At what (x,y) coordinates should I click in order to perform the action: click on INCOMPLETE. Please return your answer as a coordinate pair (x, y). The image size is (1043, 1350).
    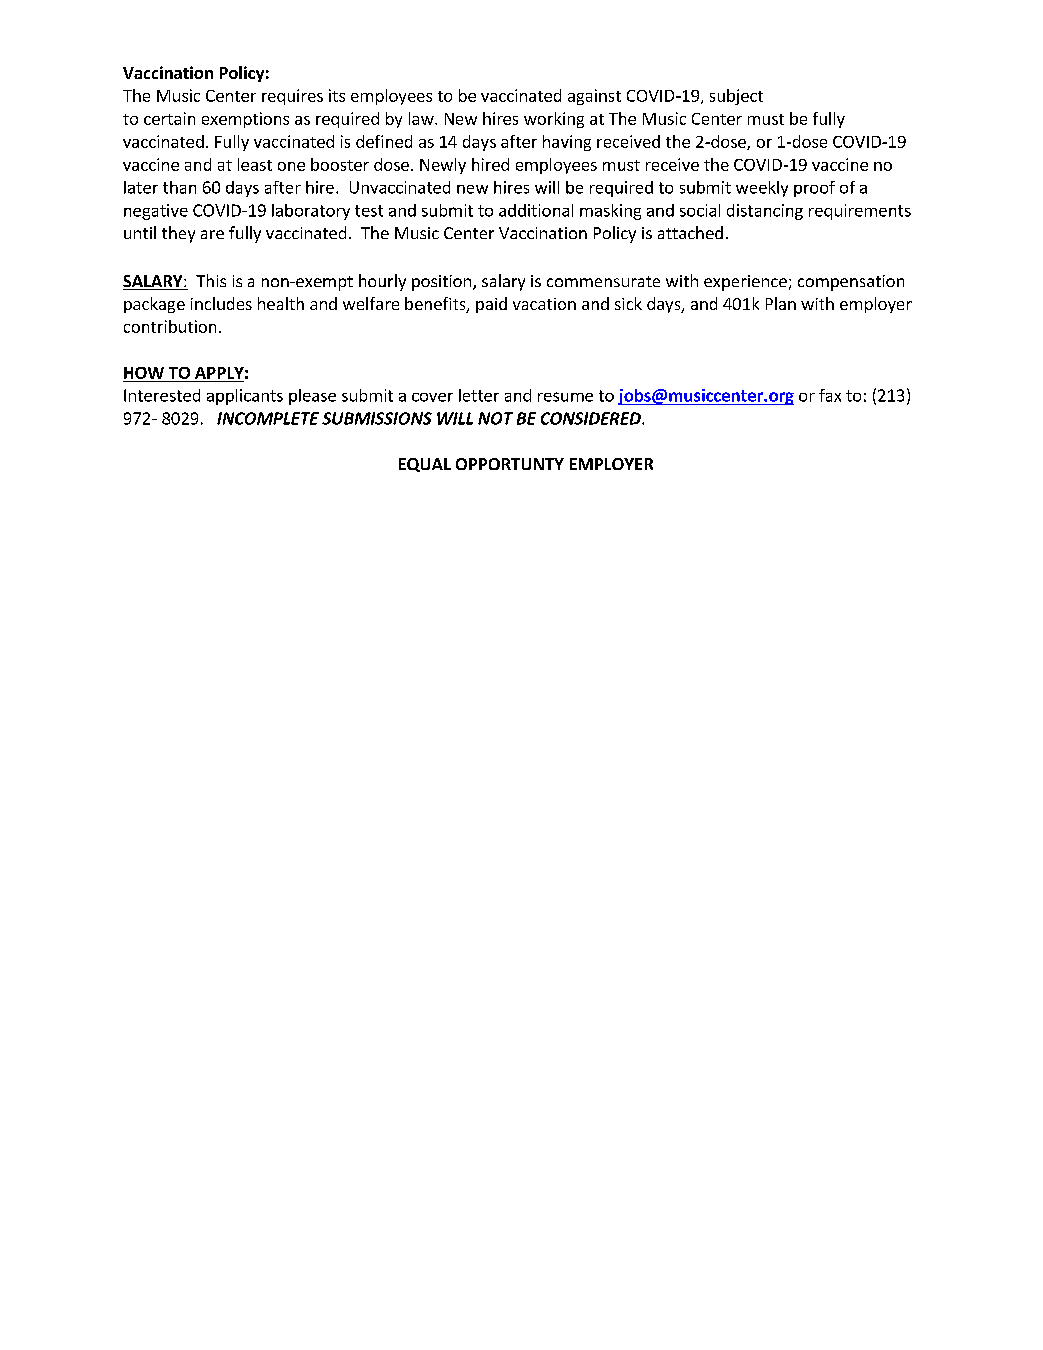
    Looking at the image, I should click on (268, 418).
